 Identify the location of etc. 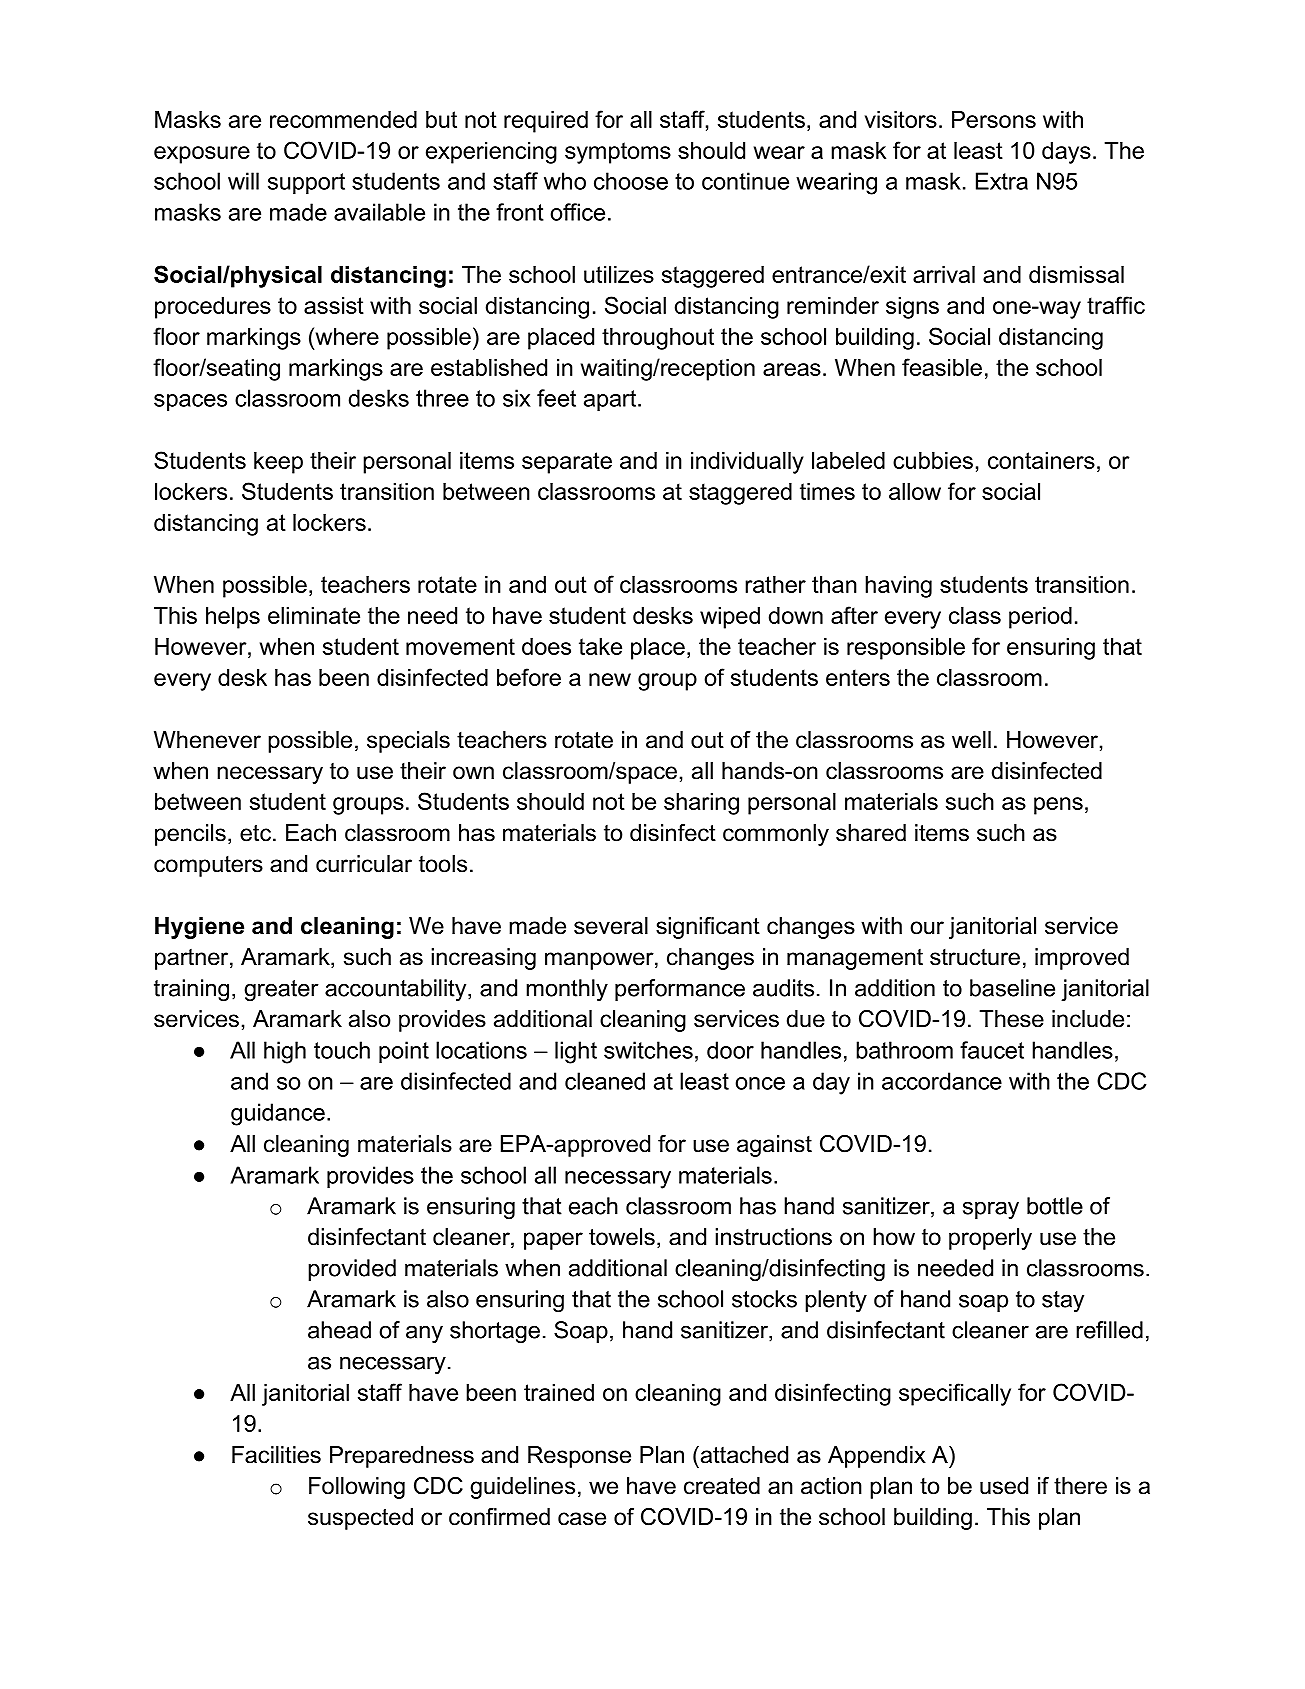
(257, 833).
